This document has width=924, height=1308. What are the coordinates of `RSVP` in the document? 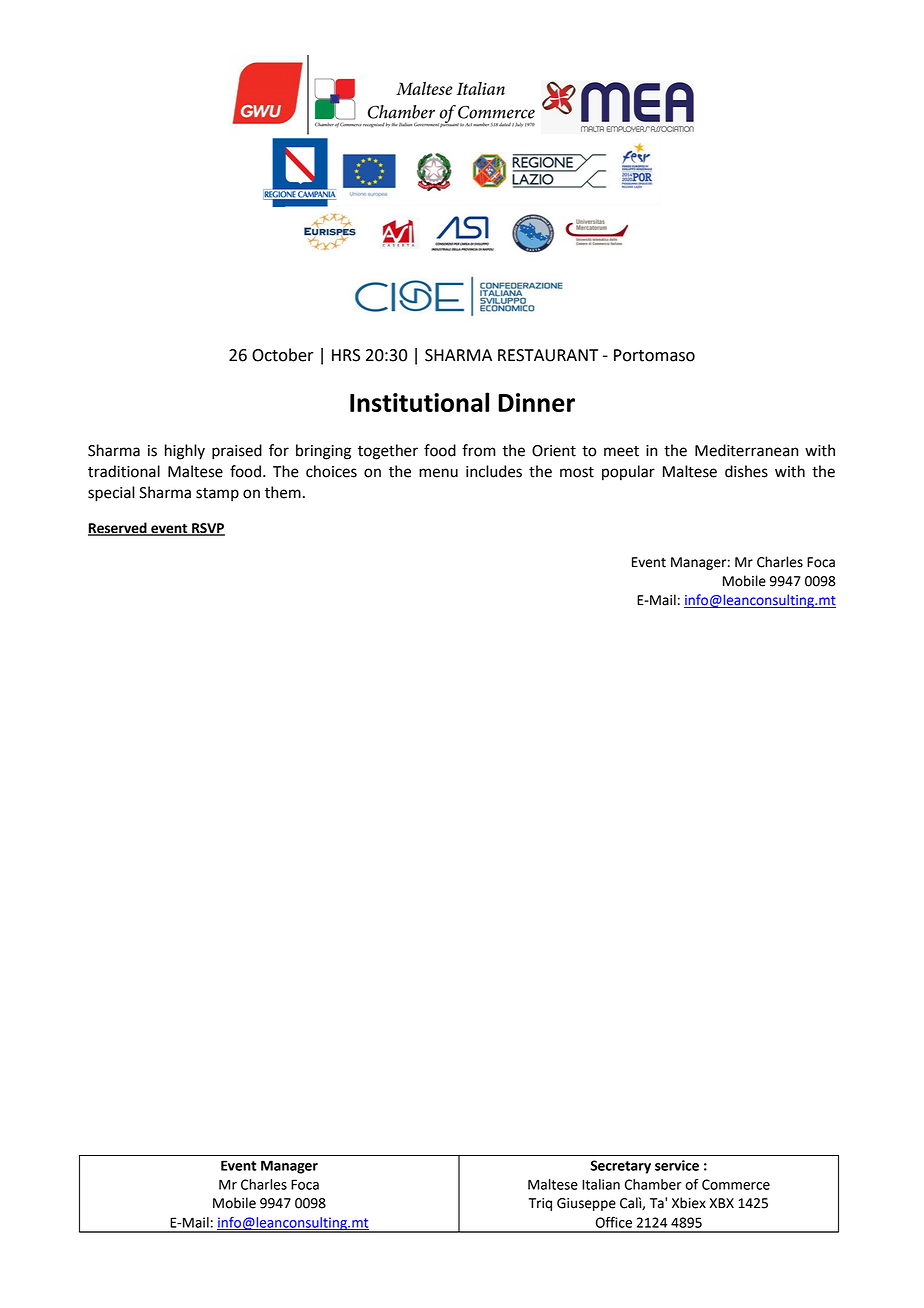 It's located at (207, 529).
